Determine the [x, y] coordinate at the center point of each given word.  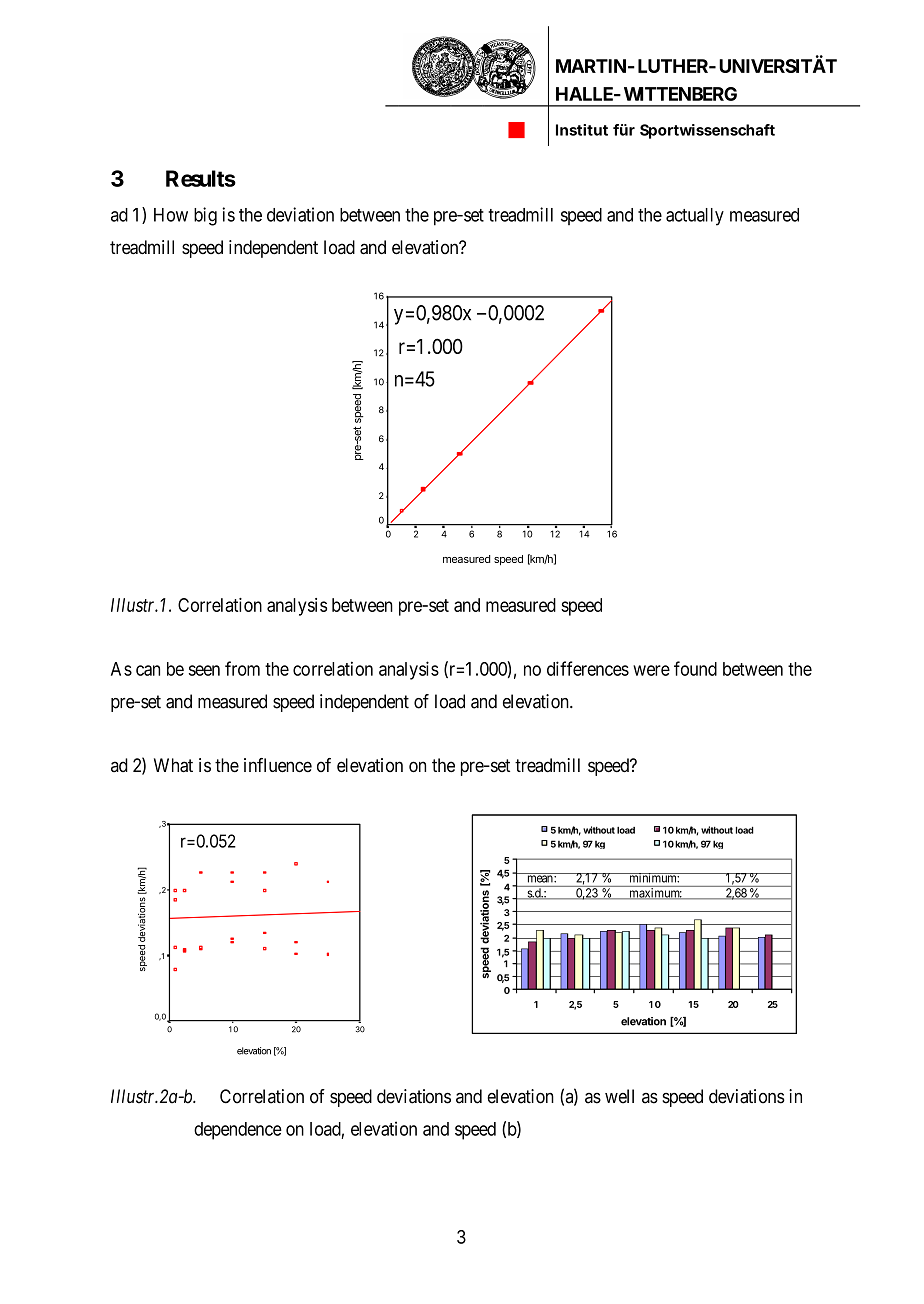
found [695, 668]
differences [588, 668]
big [205, 216]
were [651, 670]
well [619, 1096]
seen [204, 670]
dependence [238, 1131]
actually [695, 217]
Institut [582, 130]
